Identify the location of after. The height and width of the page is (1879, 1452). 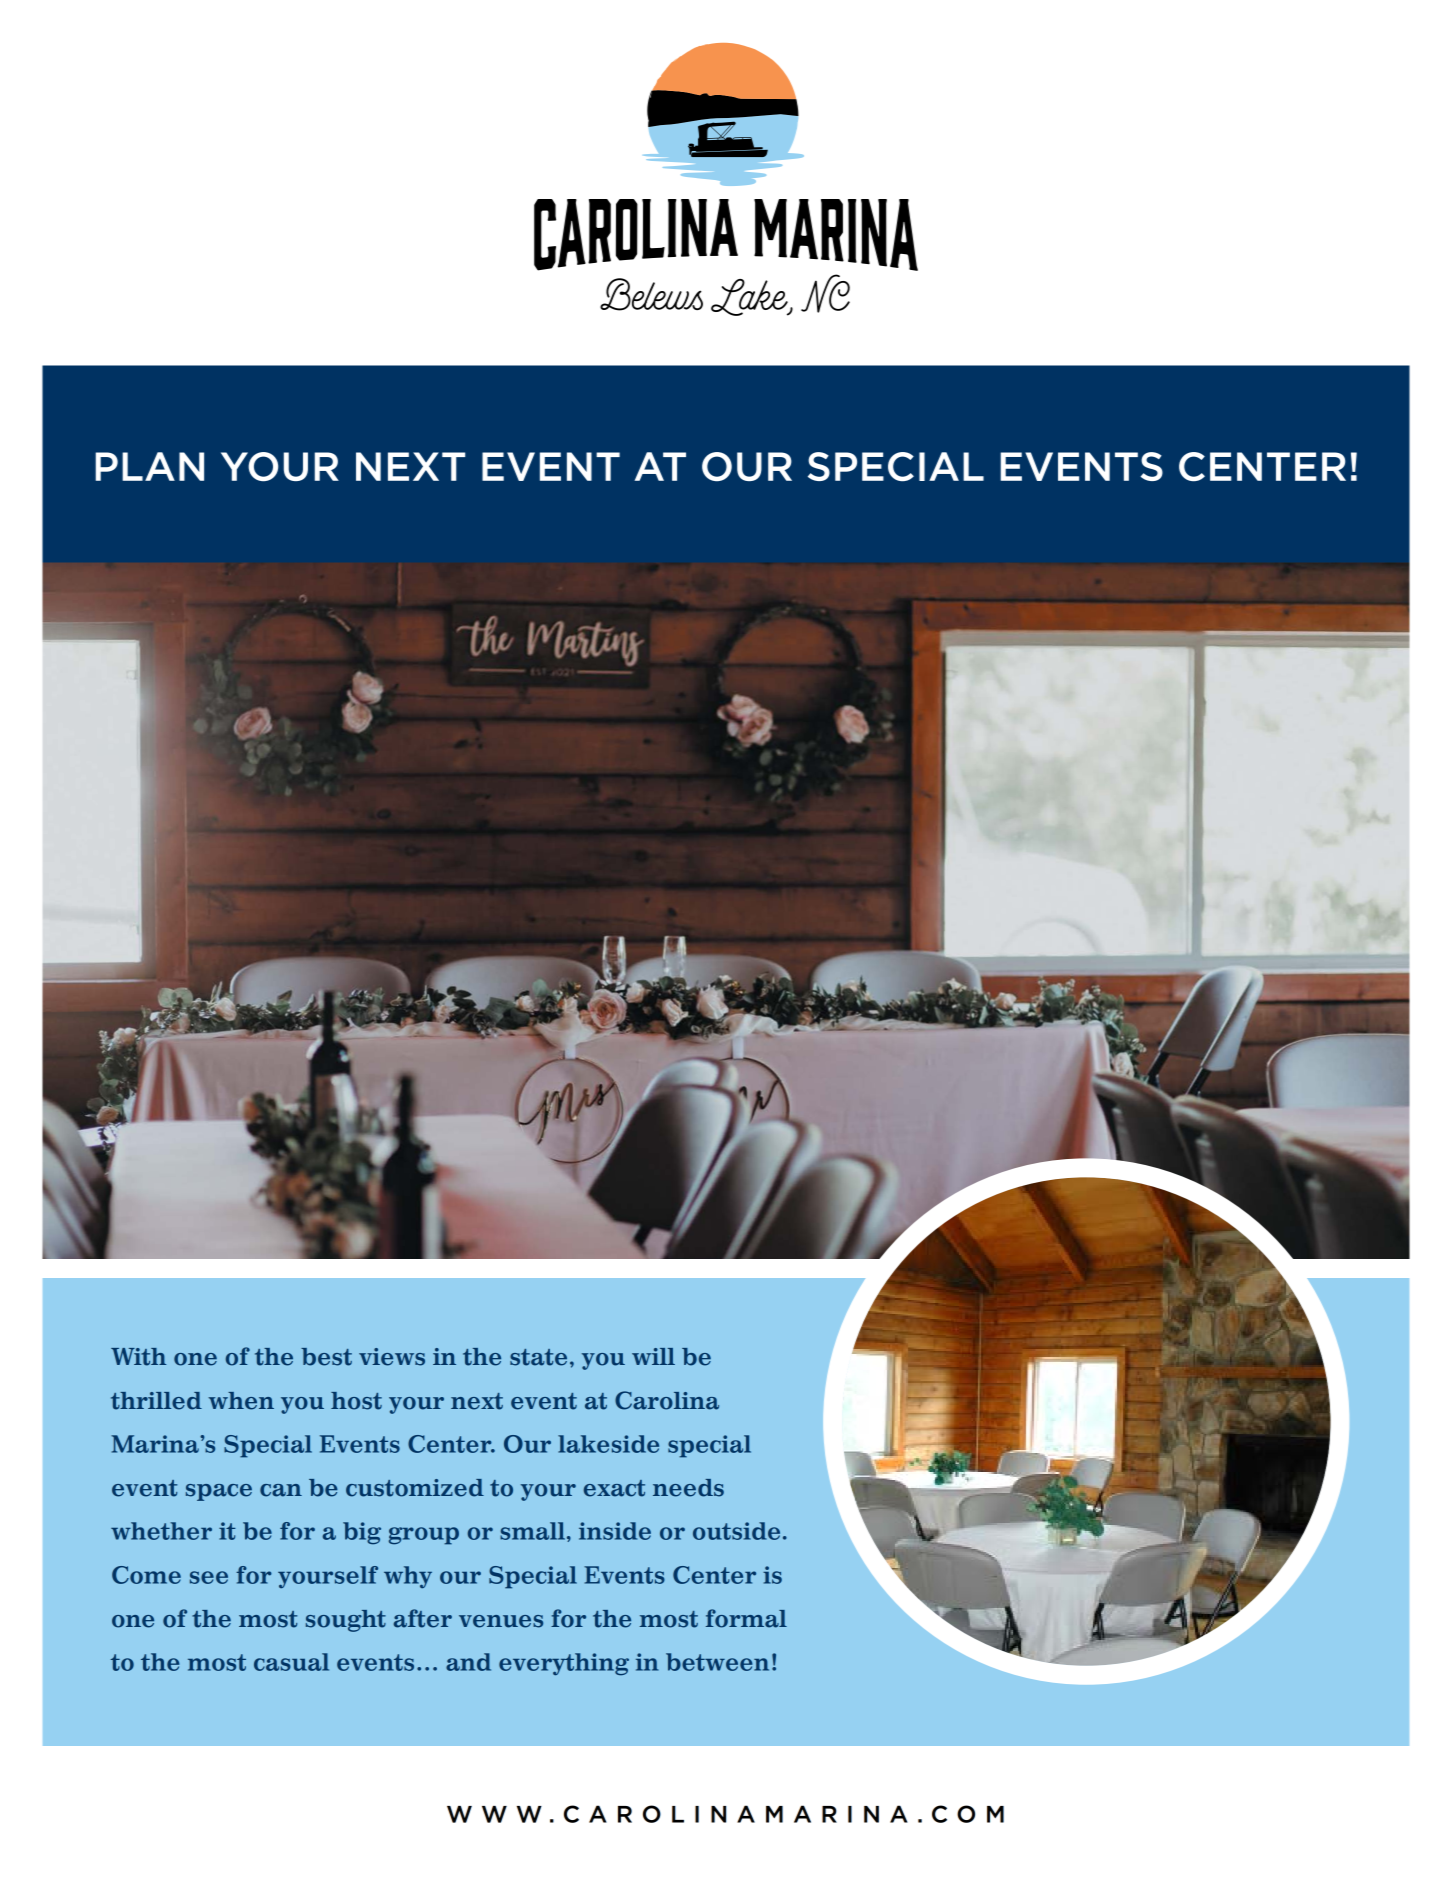
(423, 1618).
